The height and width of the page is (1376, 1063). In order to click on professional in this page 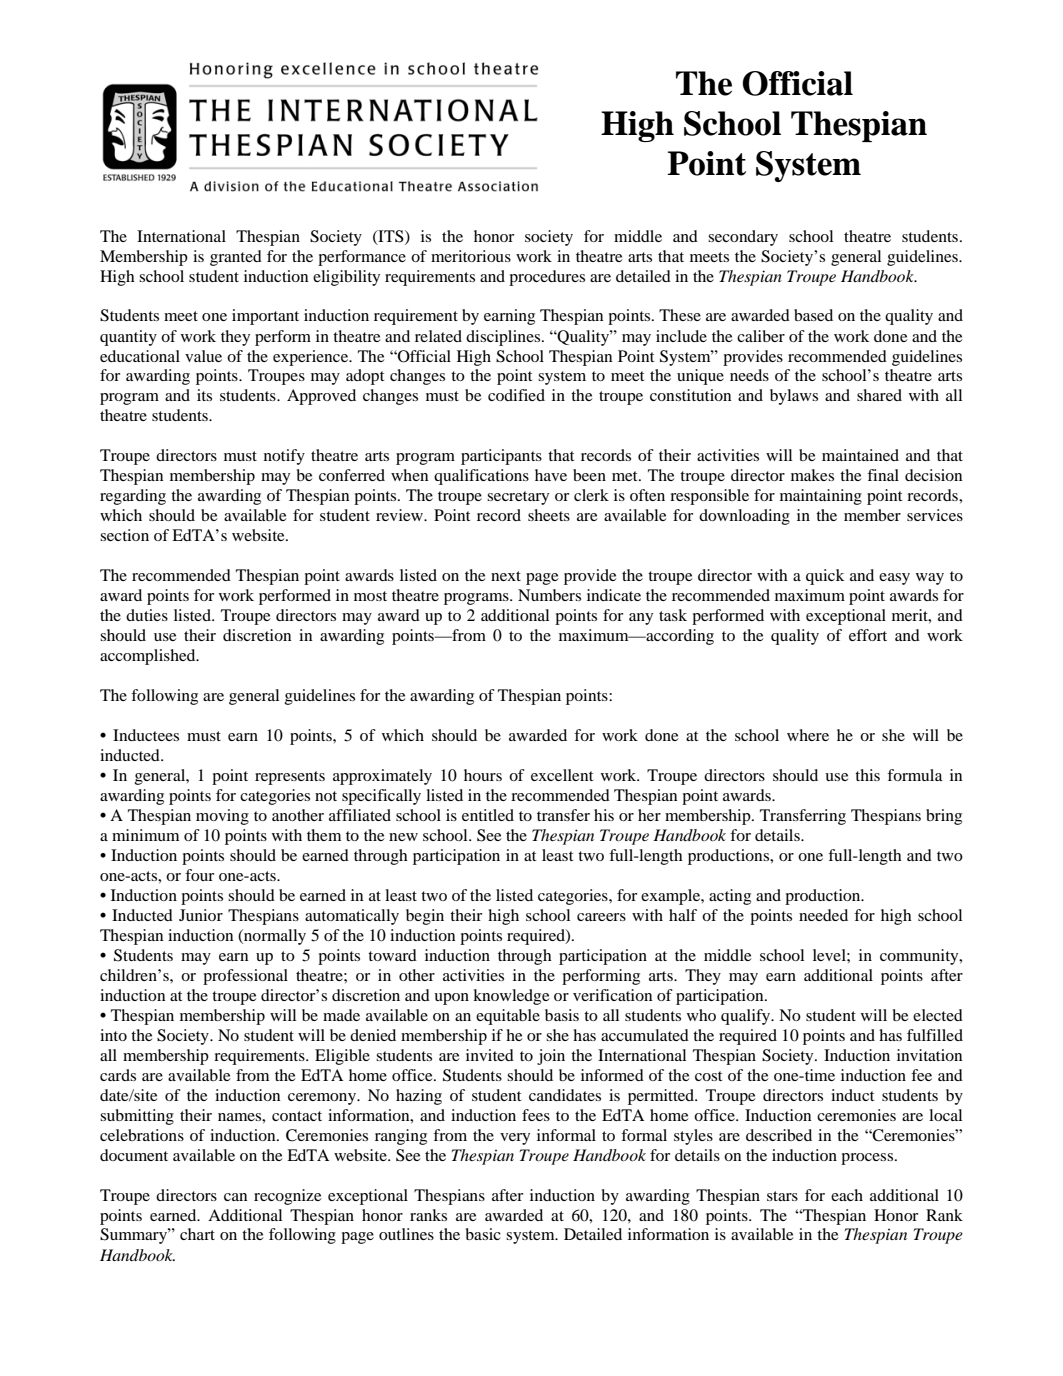, I will do `click(245, 977)`.
